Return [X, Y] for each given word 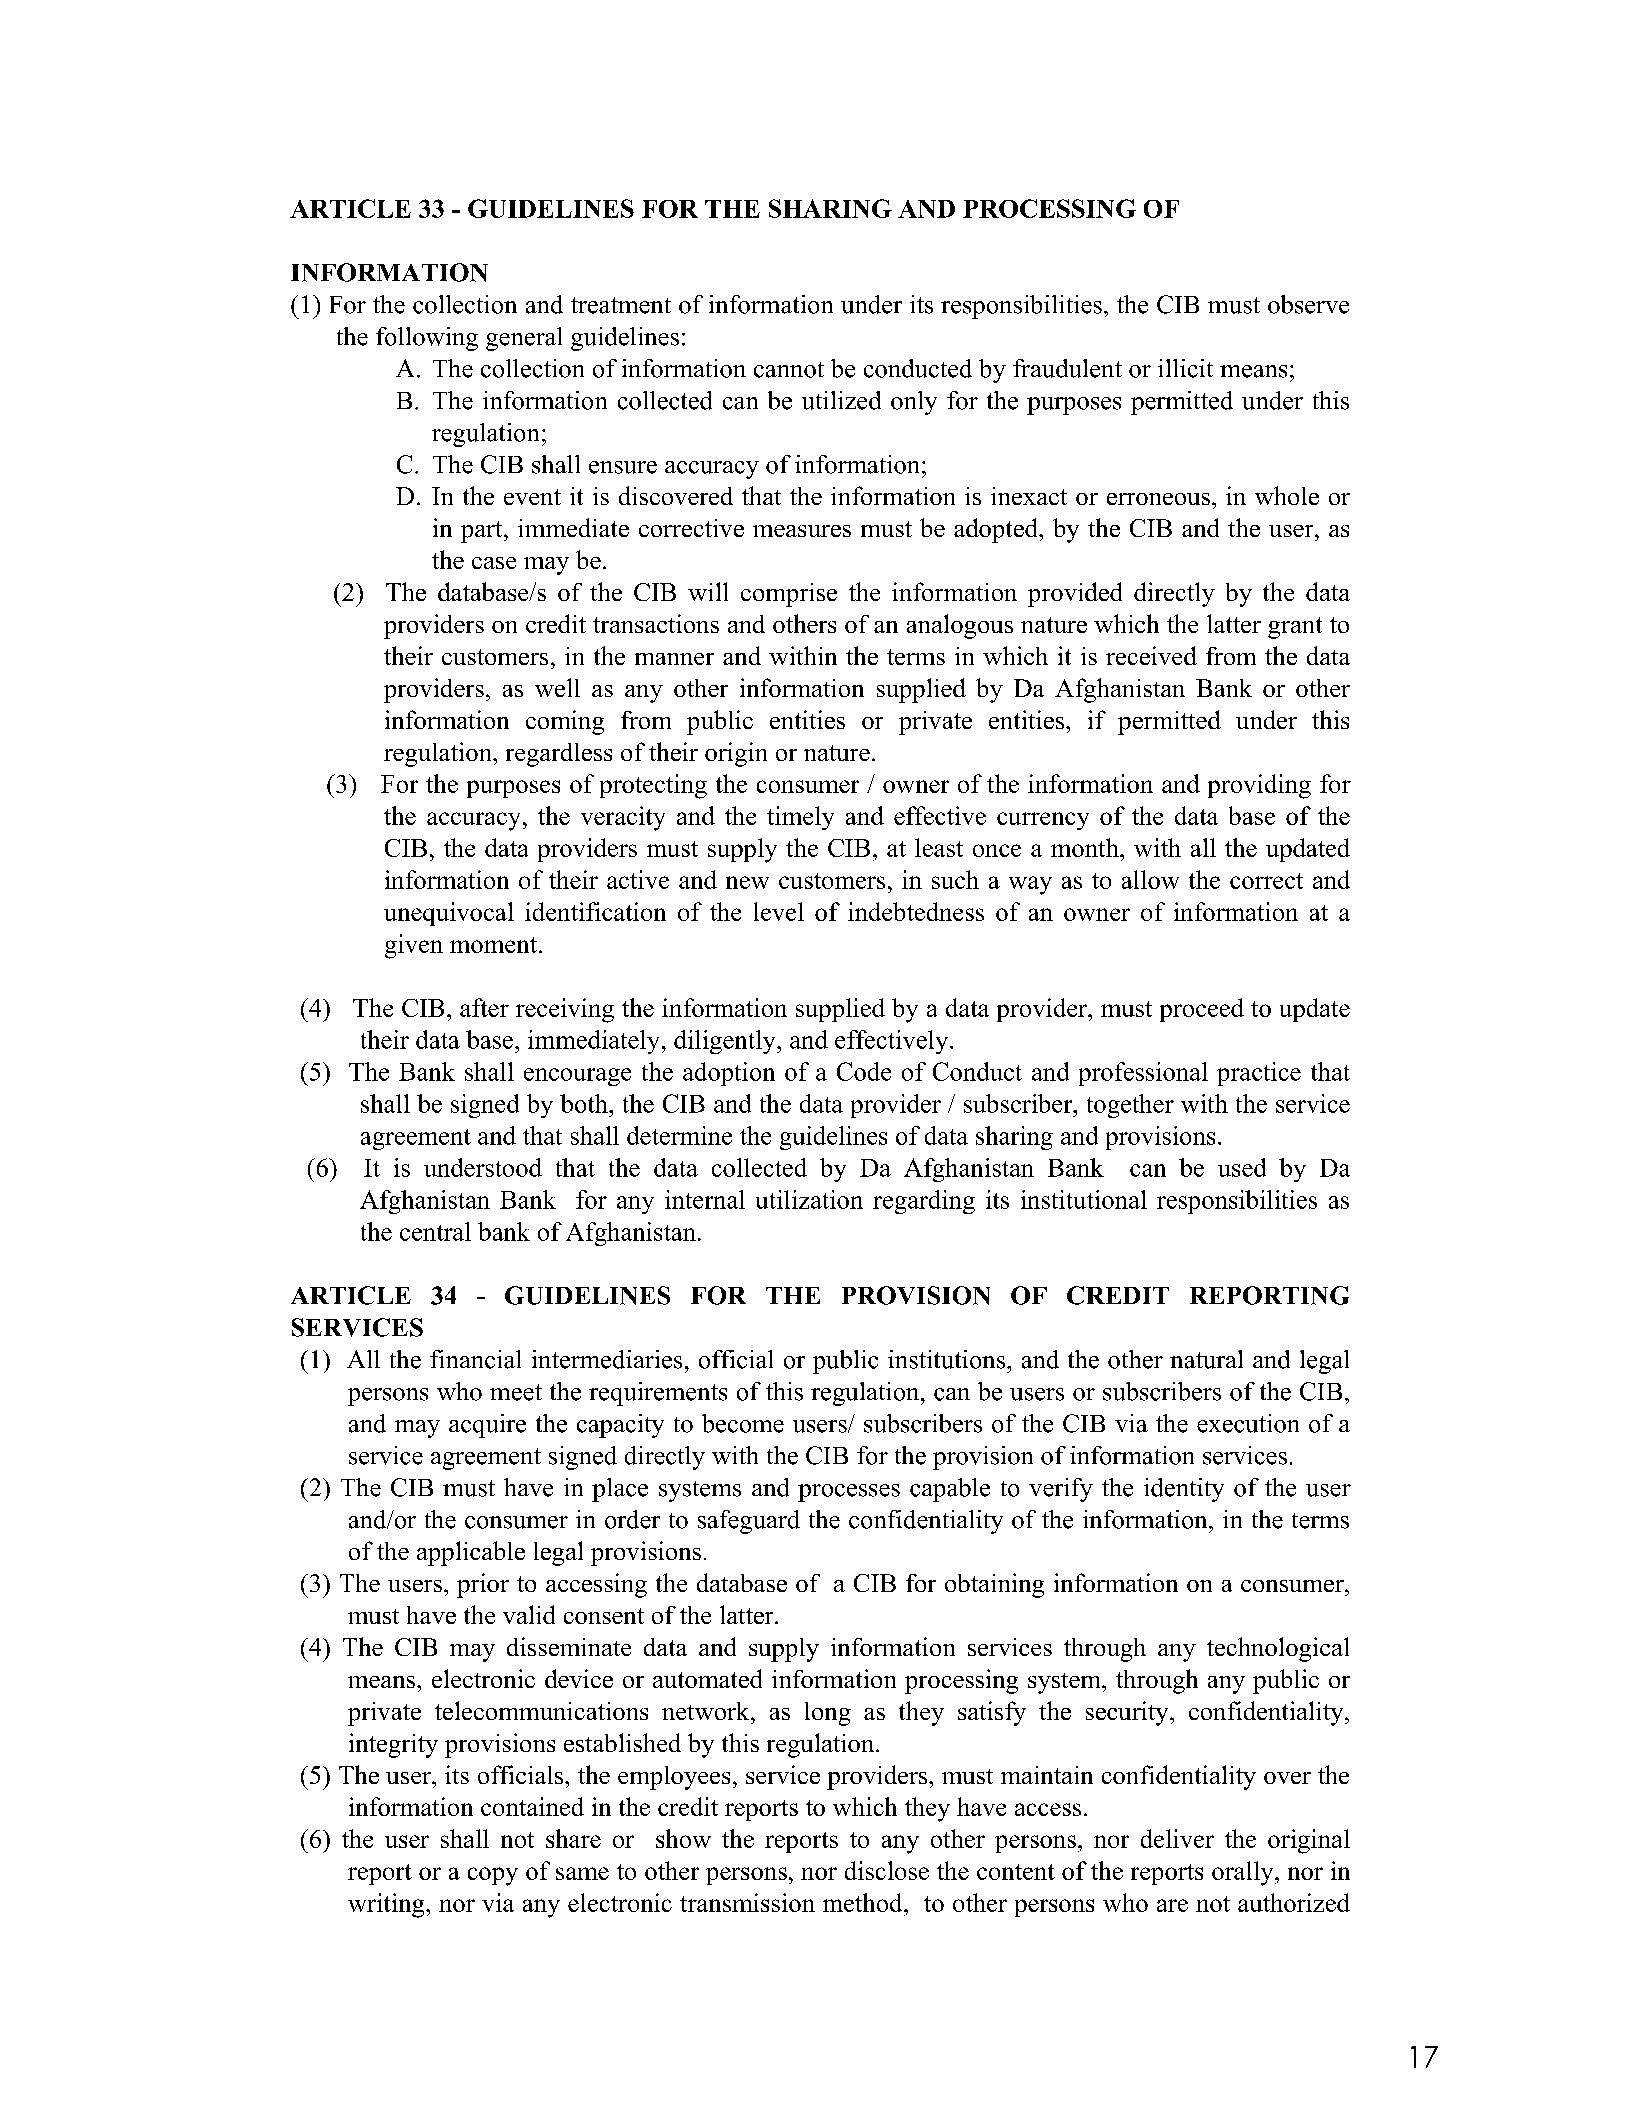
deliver [1177, 1838]
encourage [577, 1077]
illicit [1185, 368]
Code [864, 1071]
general [524, 339]
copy [493, 1876]
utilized [841, 400]
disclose [887, 1870]
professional [1143, 1074]
